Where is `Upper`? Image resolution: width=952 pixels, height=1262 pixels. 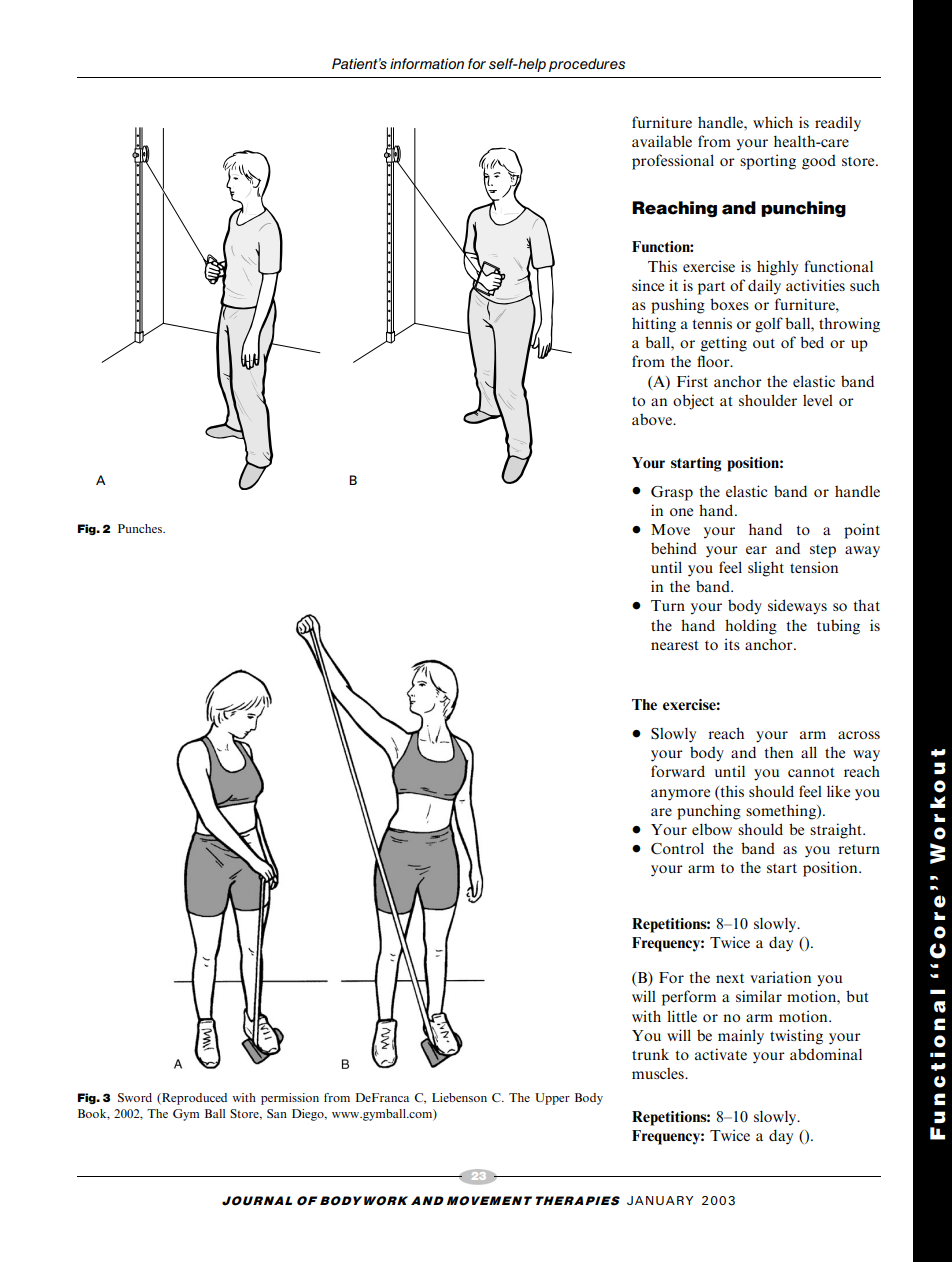
Upper is located at coordinates (552, 1099).
